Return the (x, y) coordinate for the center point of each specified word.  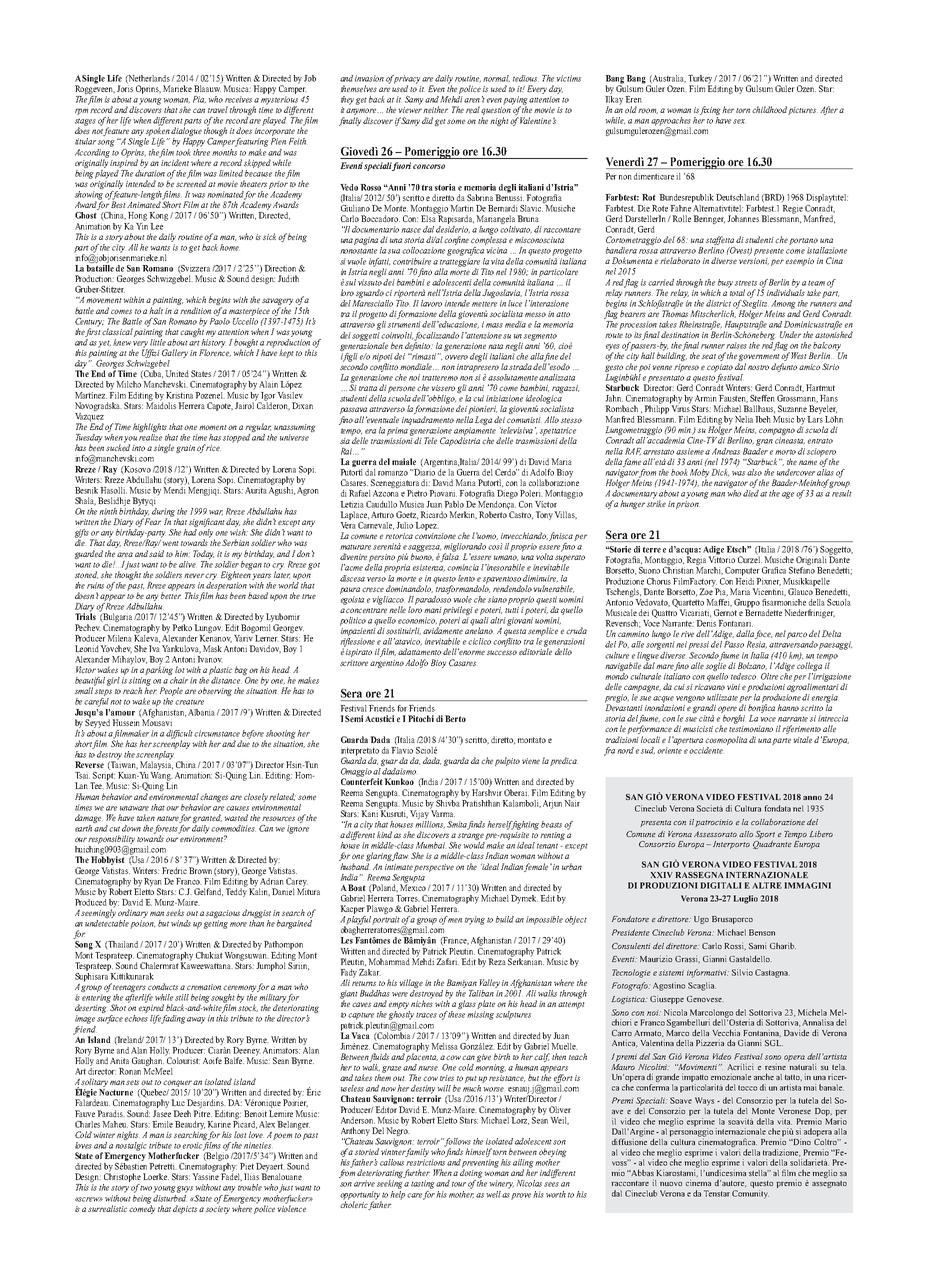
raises (736, 345)
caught (192, 331)
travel (218, 109)
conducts (163, 986)
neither (435, 109)
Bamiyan (462, 985)
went (170, 543)
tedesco (743, 676)
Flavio (402, 749)
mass (494, 325)
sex (739, 121)
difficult (180, 735)
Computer (742, 571)
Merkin (463, 515)
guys (185, 1189)
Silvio (742, 972)
